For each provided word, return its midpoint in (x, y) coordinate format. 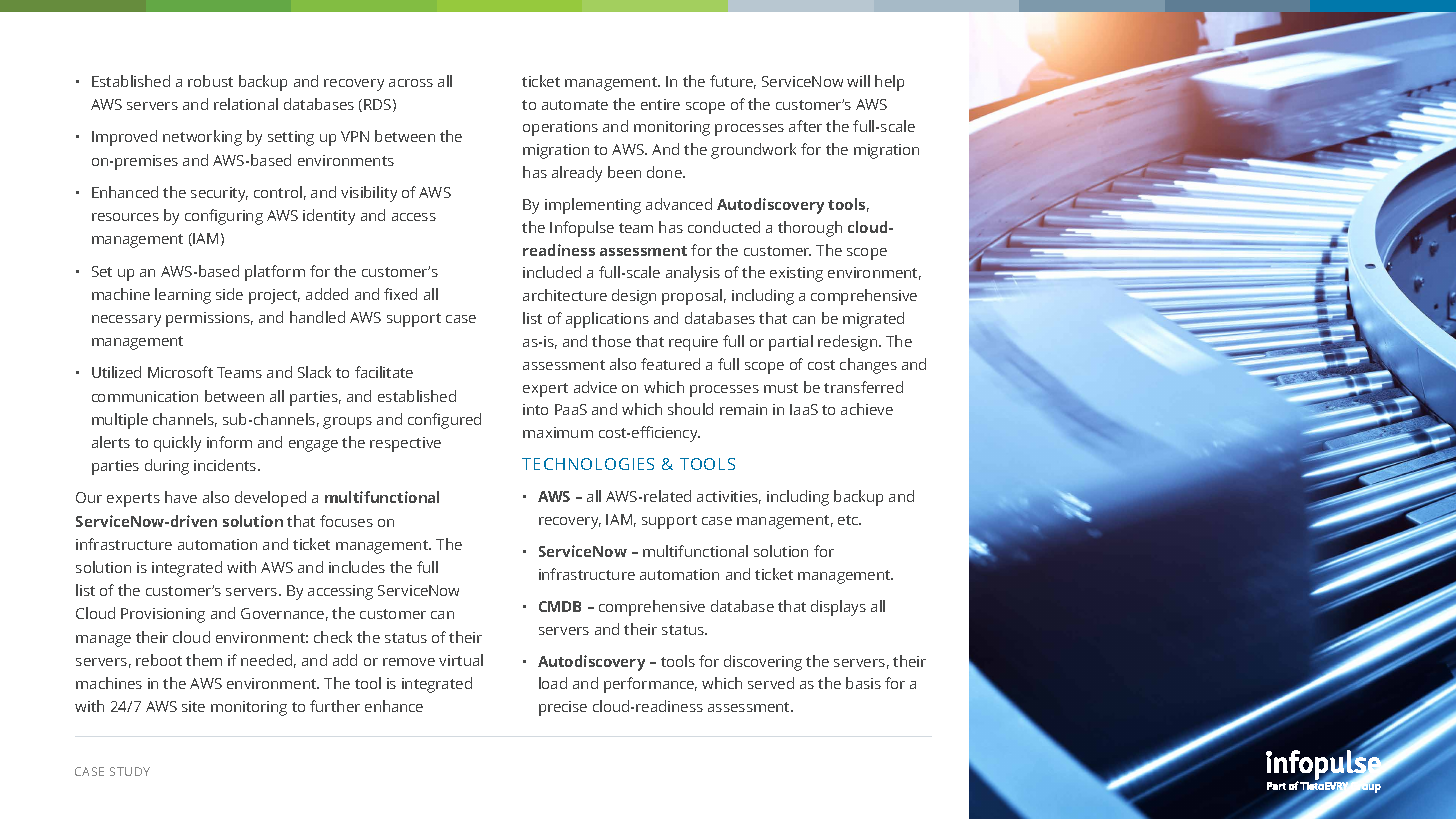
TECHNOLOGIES (588, 464)
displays (838, 608)
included (552, 272)
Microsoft (180, 372)
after (805, 126)
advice (595, 387)
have (181, 497)
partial (791, 343)
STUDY (130, 771)
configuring (224, 217)
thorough (810, 229)
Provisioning (163, 615)
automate (575, 105)
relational (246, 104)
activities (729, 497)
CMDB (560, 606)
